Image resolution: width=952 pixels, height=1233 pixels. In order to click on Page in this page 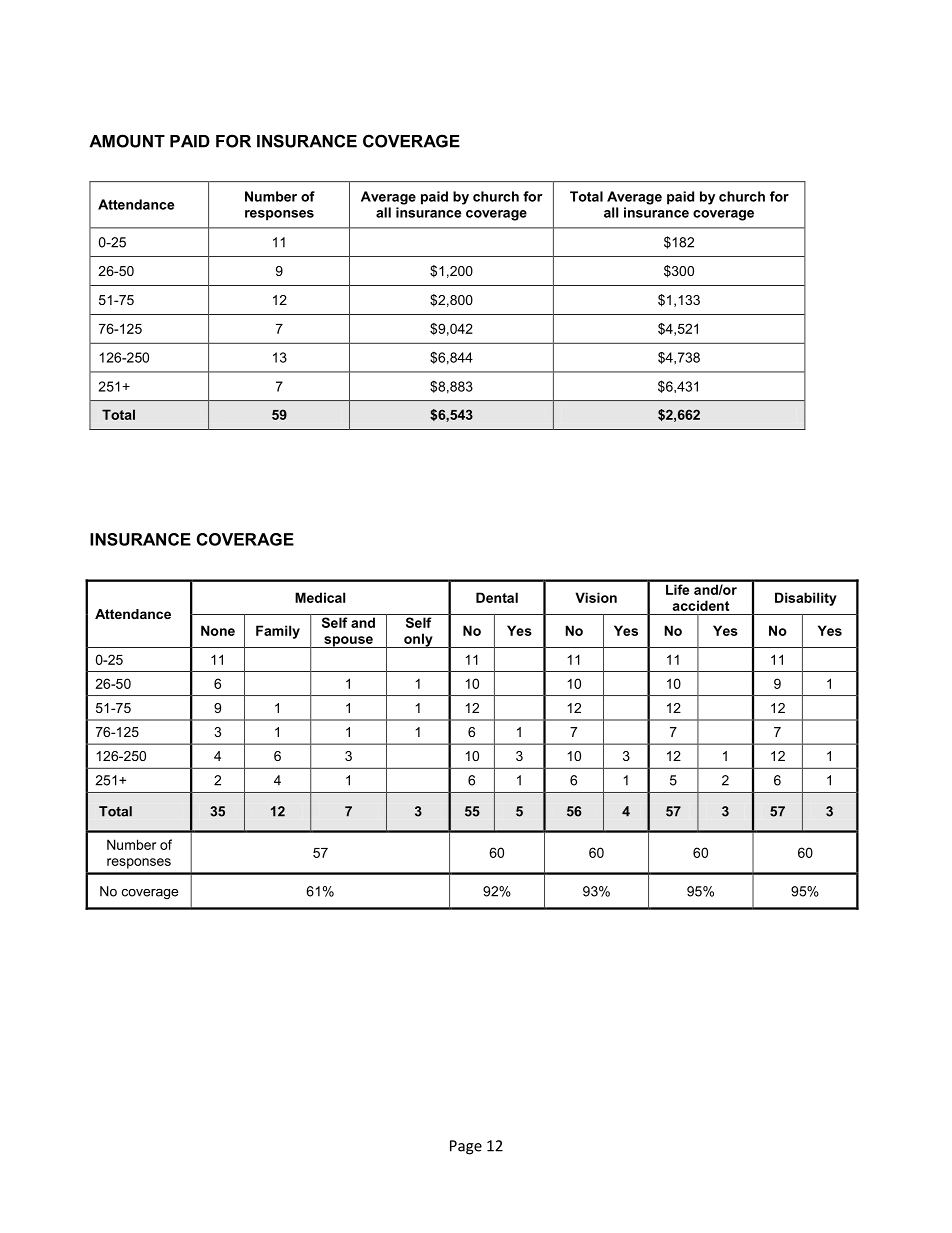, I will do `click(466, 1147)`.
